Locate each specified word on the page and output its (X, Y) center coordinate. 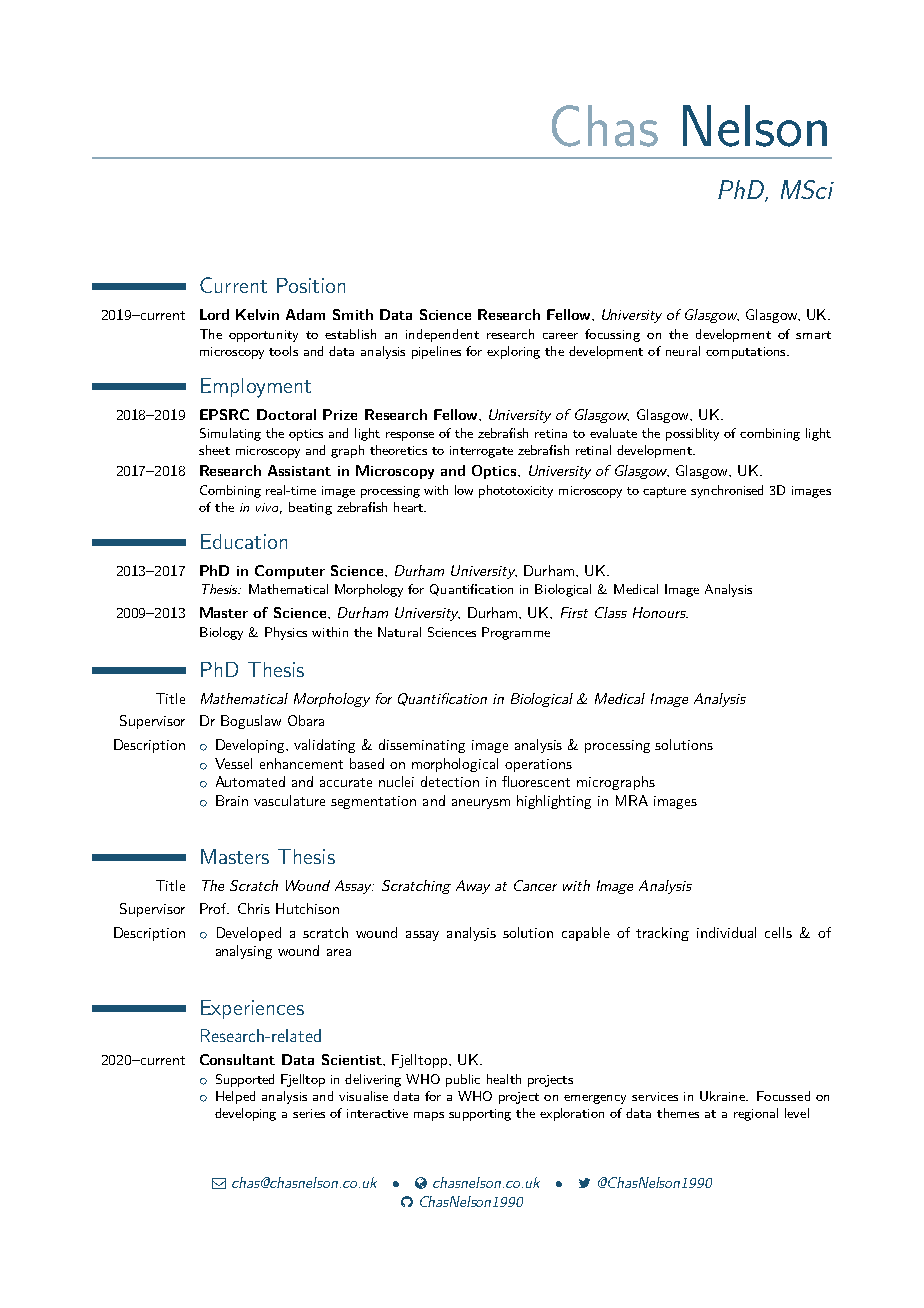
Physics (286, 633)
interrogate (481, 452)
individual (726, 932)
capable (586, 934)
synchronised (727, 491)
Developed (249, 934)
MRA (632, 800)
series (309, 1113)
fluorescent (536, 781)
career (560, 336)
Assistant (299, 470)
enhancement (301, 763)
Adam (305, 314)
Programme (516, 633)
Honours (660, 612)
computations (747, 353)
